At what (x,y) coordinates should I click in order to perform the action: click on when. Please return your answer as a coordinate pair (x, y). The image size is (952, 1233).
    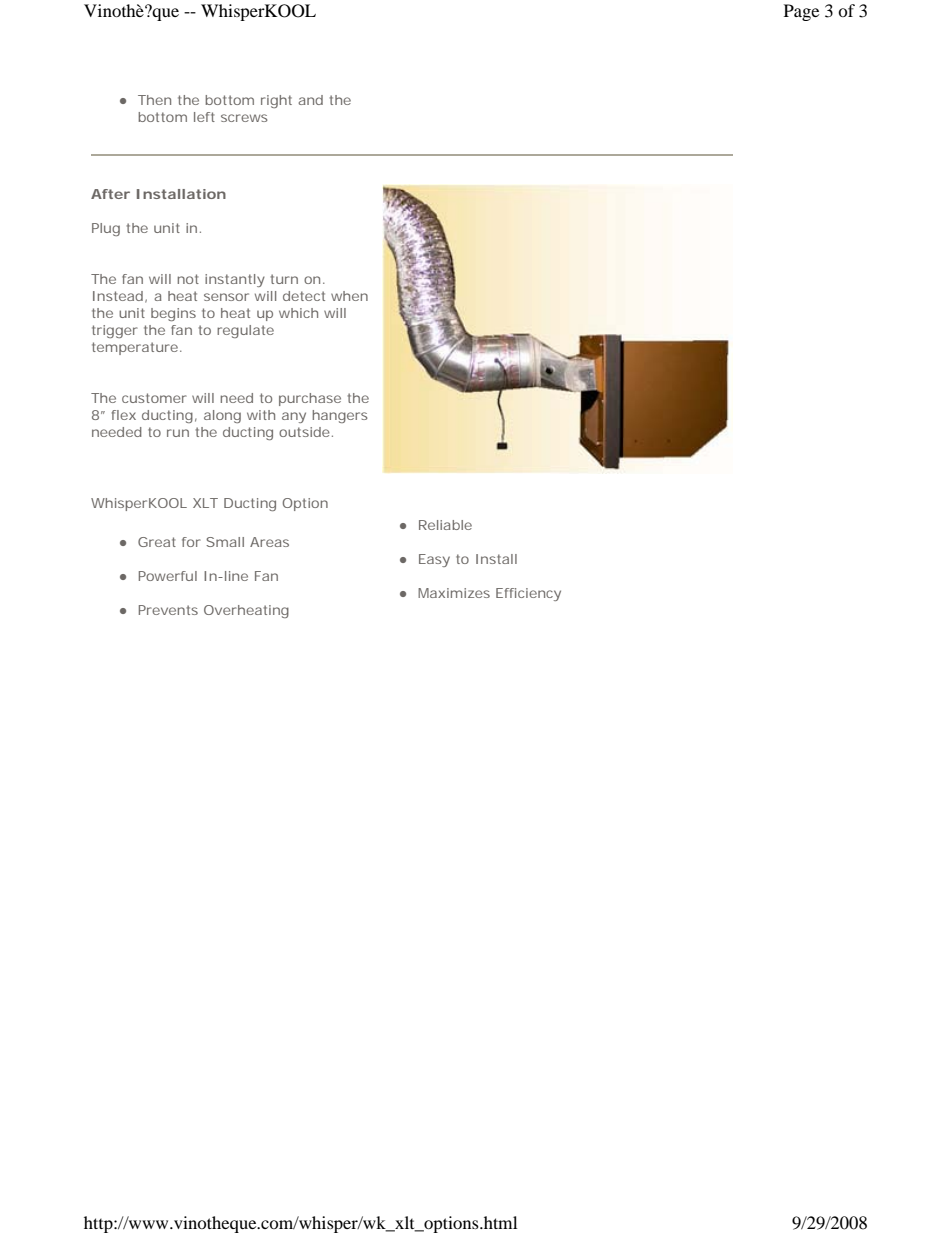
    Looking at the image, I should click on (349, 296).
